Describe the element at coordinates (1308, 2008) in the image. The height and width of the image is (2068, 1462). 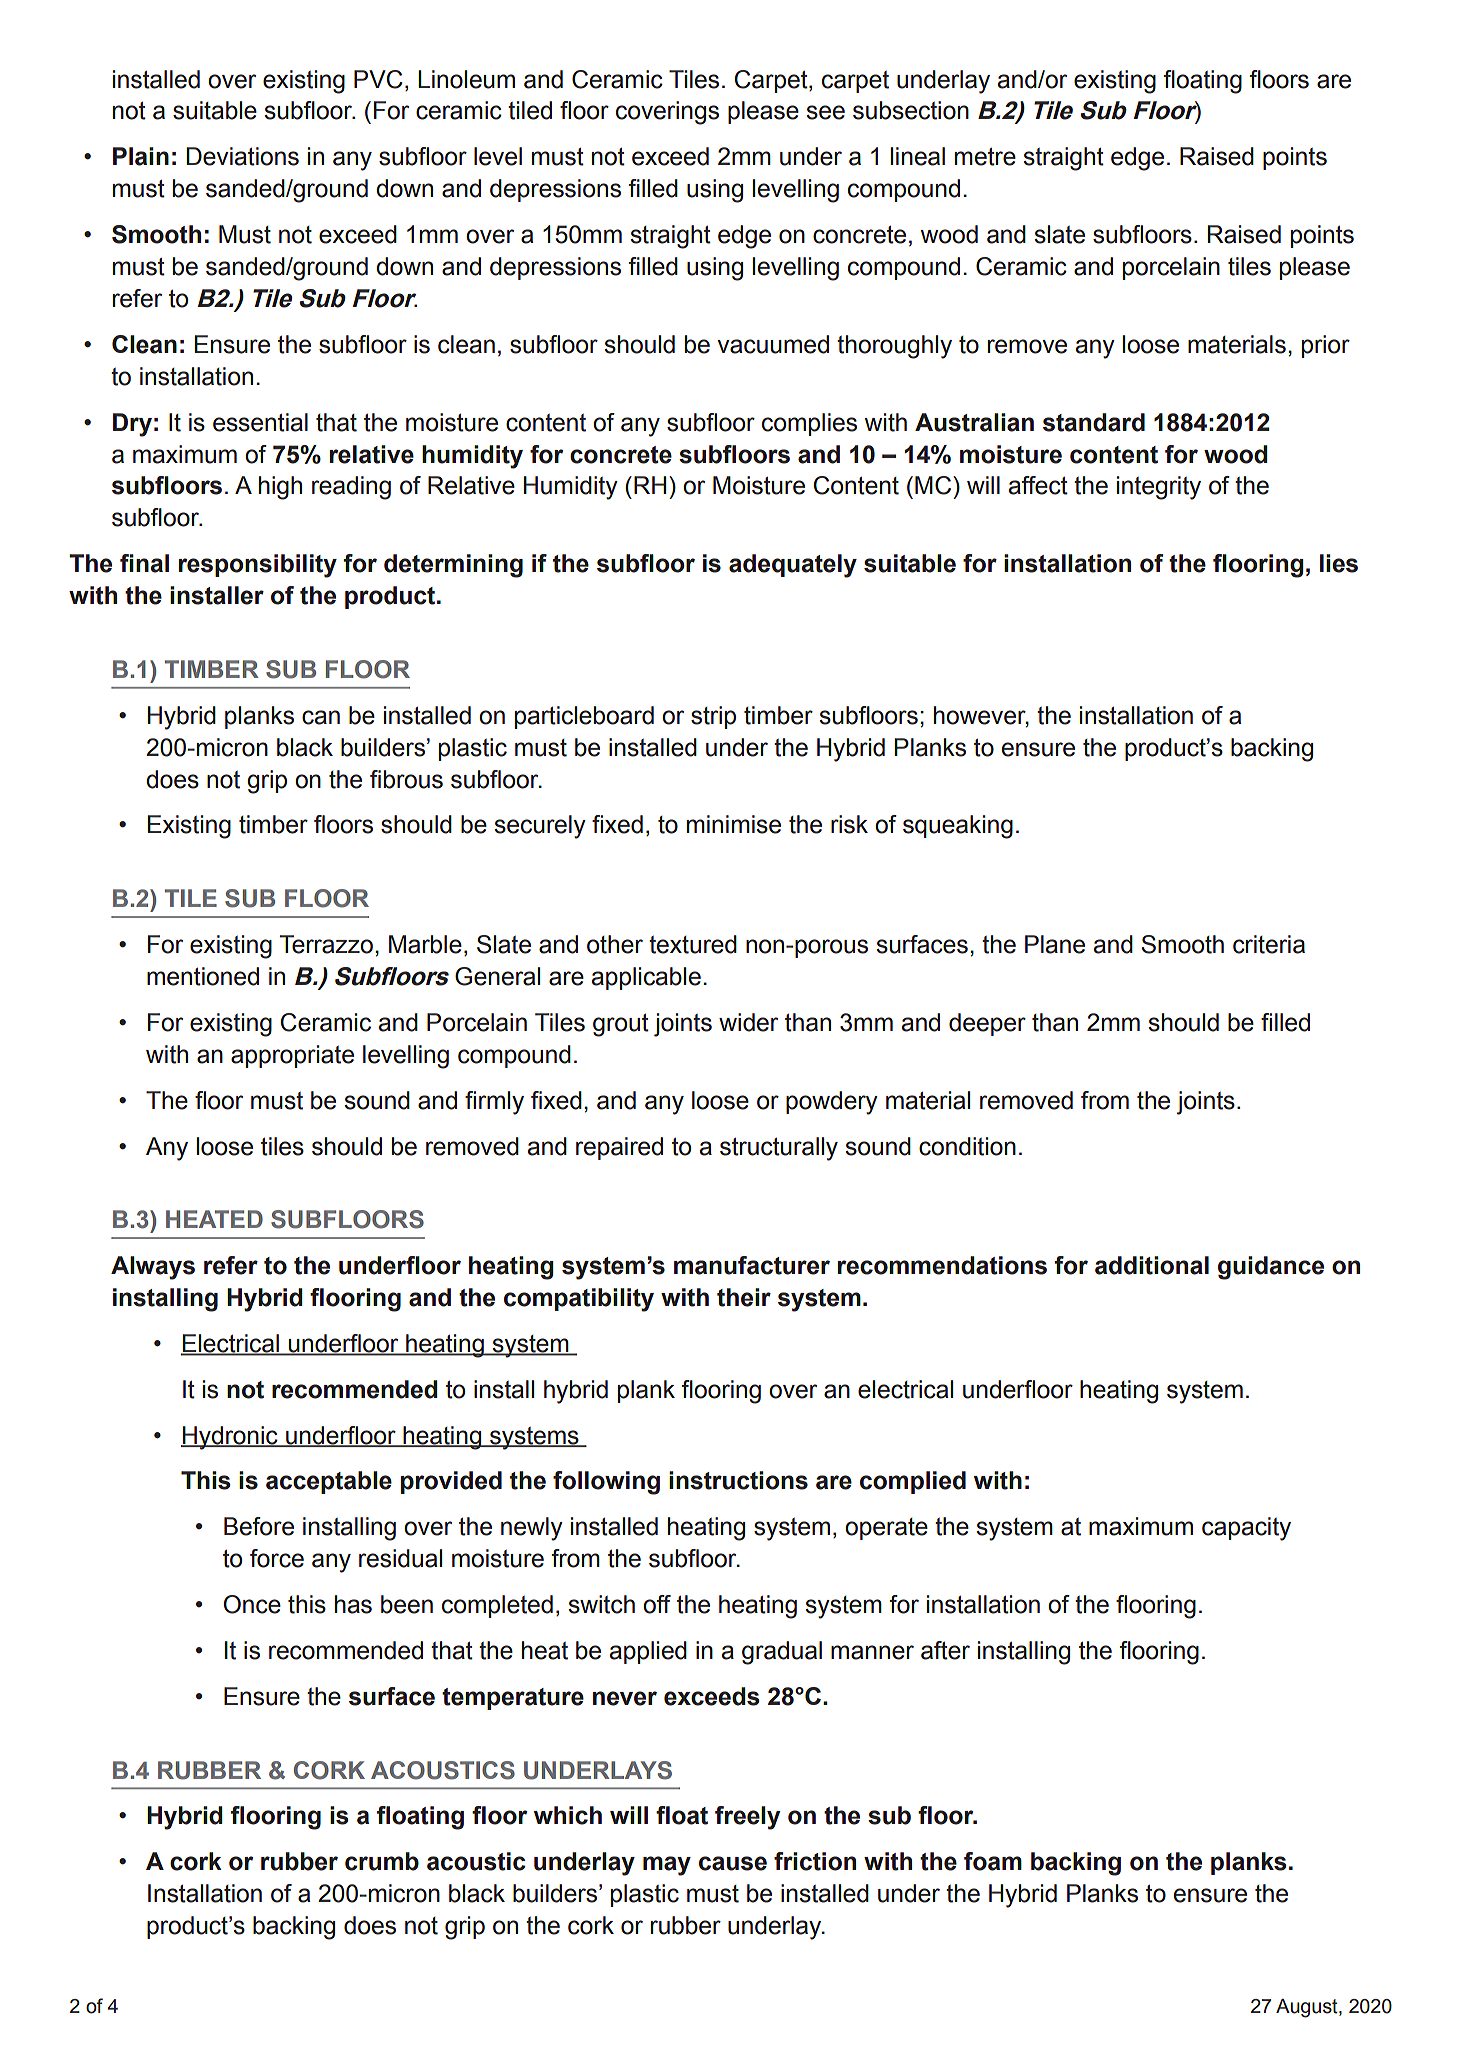
I see `August` at that location.
